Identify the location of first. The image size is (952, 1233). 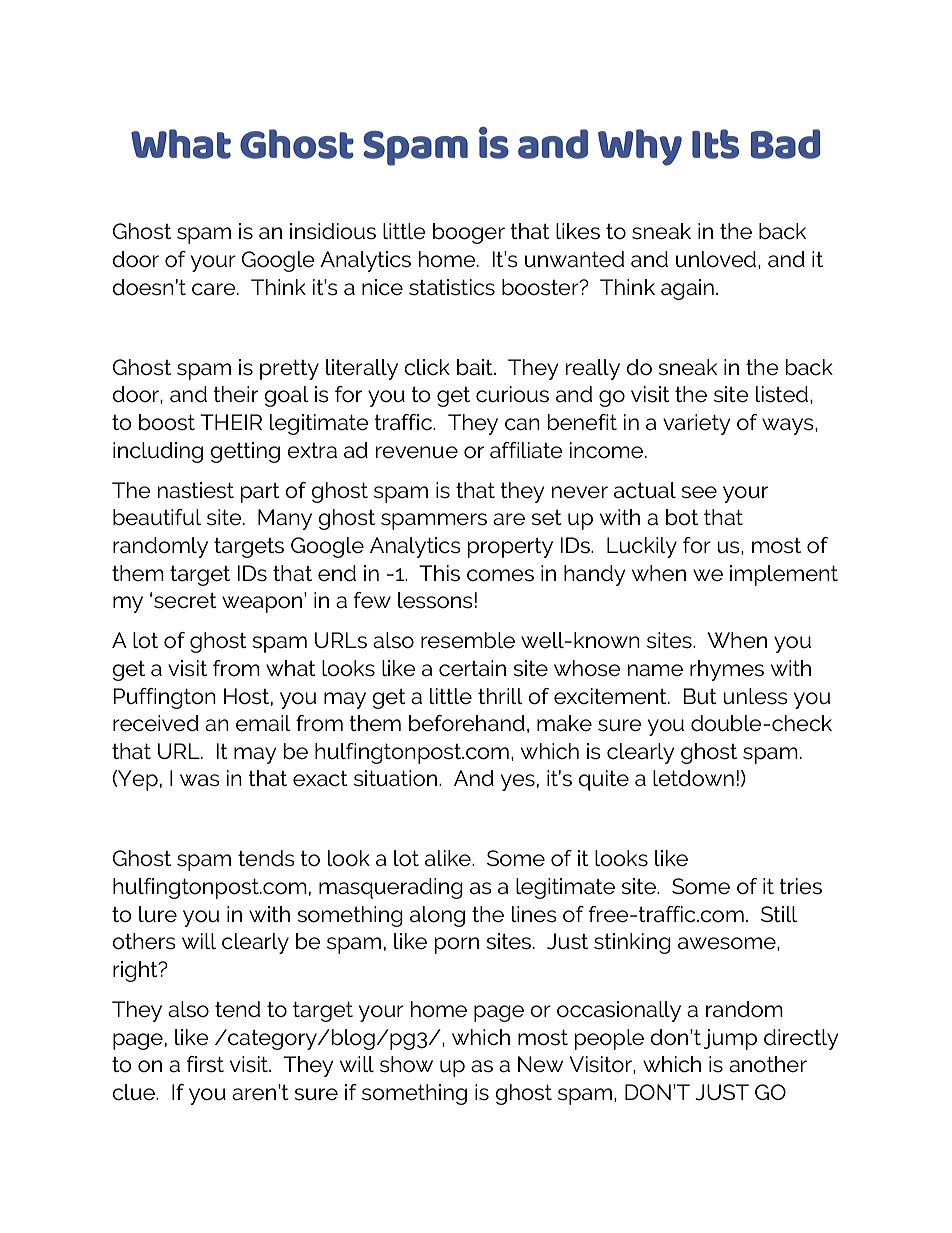
(205, 1064).
